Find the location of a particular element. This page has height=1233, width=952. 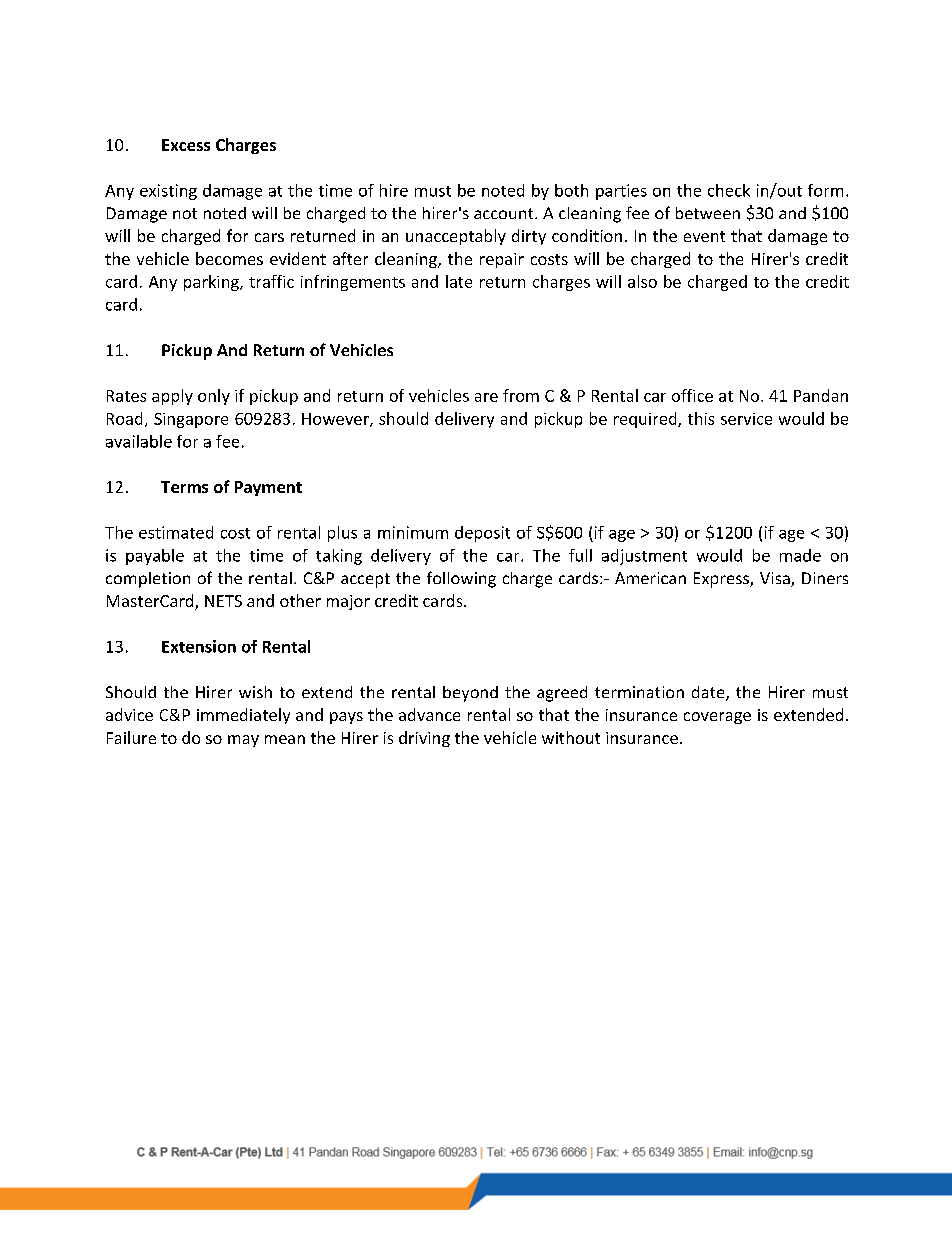

advance is located at coordinates (429, 714).
